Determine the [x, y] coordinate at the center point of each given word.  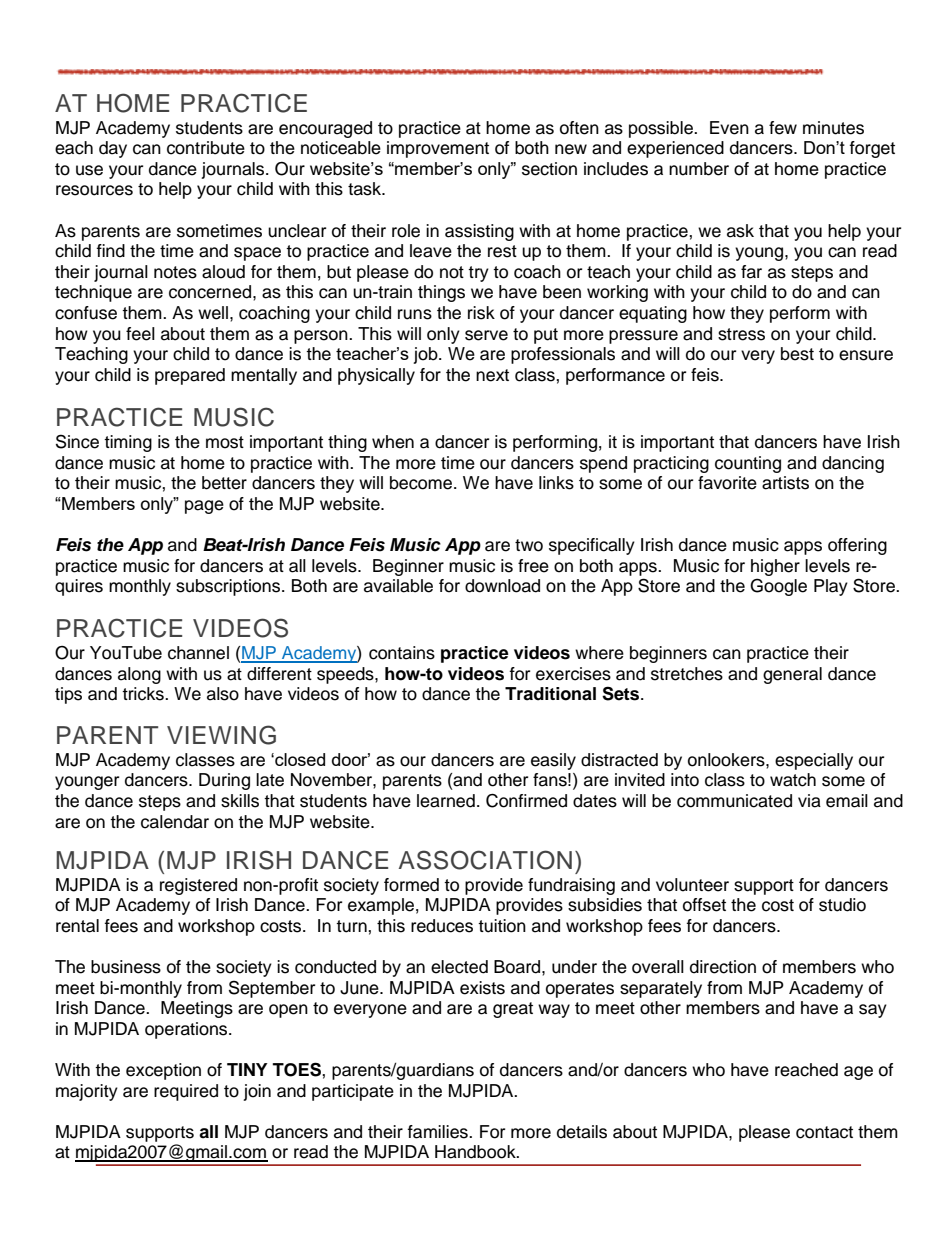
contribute [206, 148]
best [797, 354]
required [186, 1092]
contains [402, 653]
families [439, 1132]
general [792, 675]
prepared [190, 376]
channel [198, 653]
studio [842, 905]
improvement [438, 149]
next [492, 375]
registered [198, 886]
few [783, 128]
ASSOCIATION [485, 860]
